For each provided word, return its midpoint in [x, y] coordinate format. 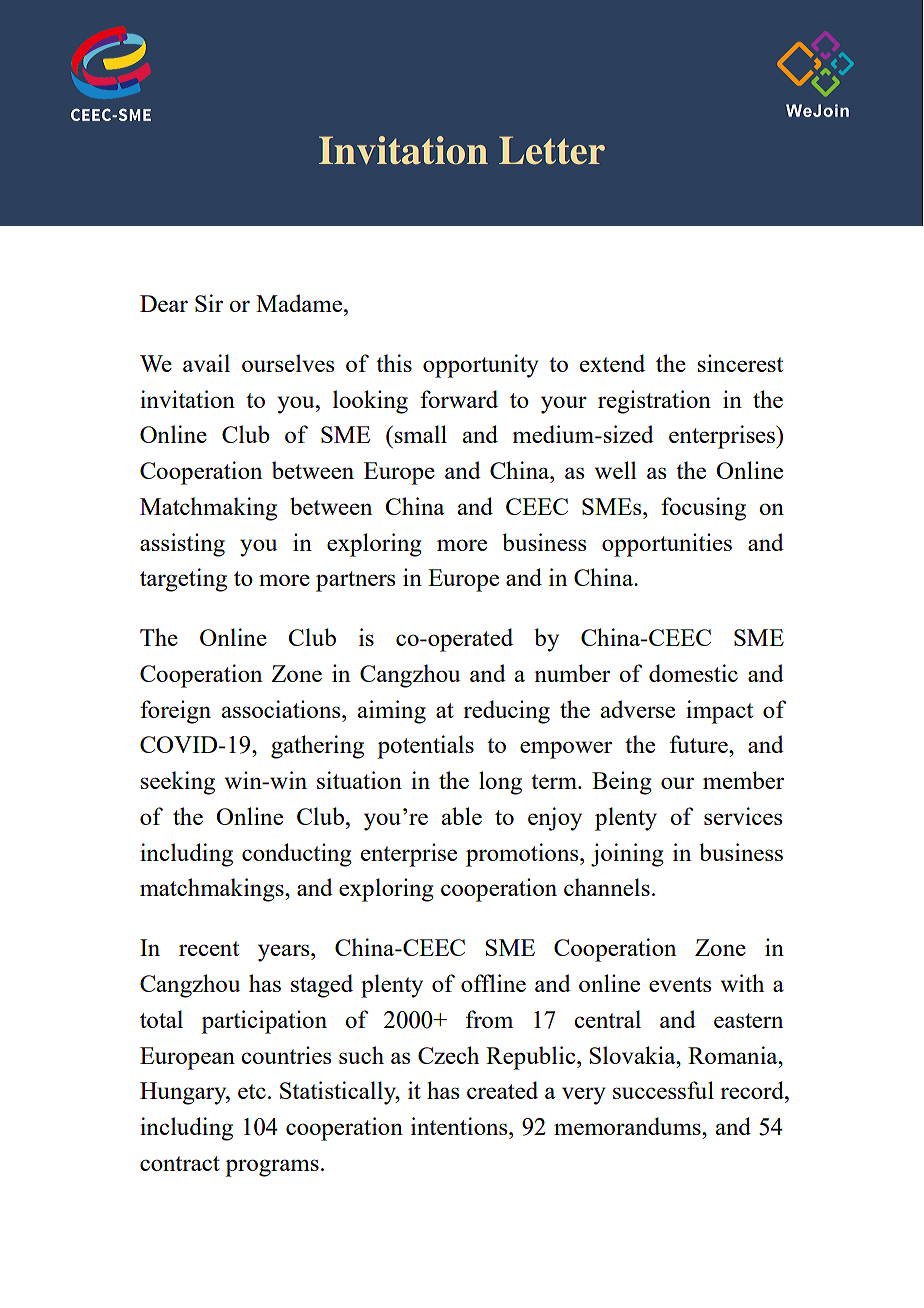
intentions [460, 1126]
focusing [703, 509]
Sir [209, 303]
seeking [177, 783]
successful [663, 1090]
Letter [552, 150]
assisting [182, 545]
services [743, 816]
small [420, 434]
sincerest [740, 363]
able [461, 816]
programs [272, 1168]
